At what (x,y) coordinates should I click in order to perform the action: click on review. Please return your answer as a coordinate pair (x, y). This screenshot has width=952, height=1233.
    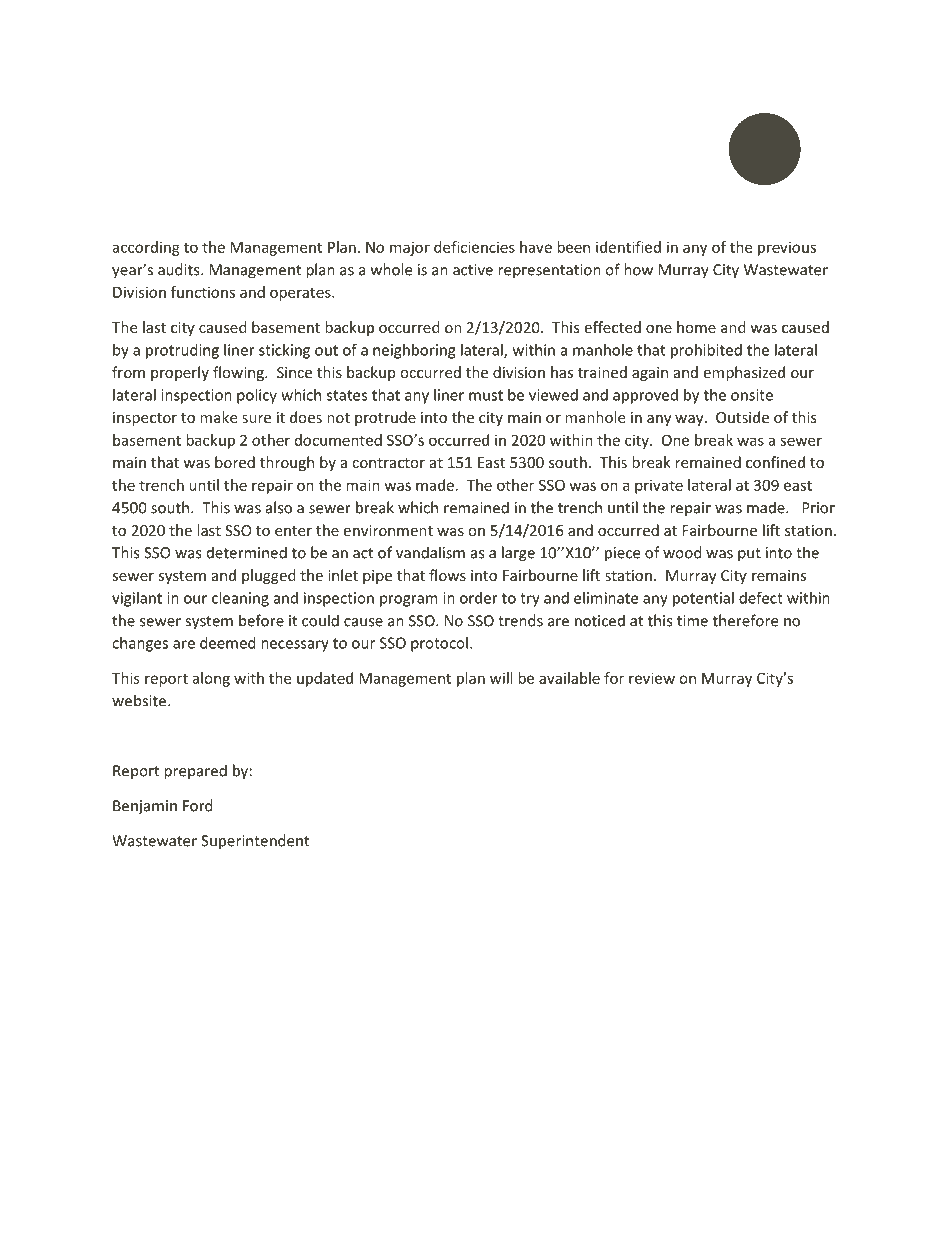
    Looking at the image, I should click on (652, 678).
